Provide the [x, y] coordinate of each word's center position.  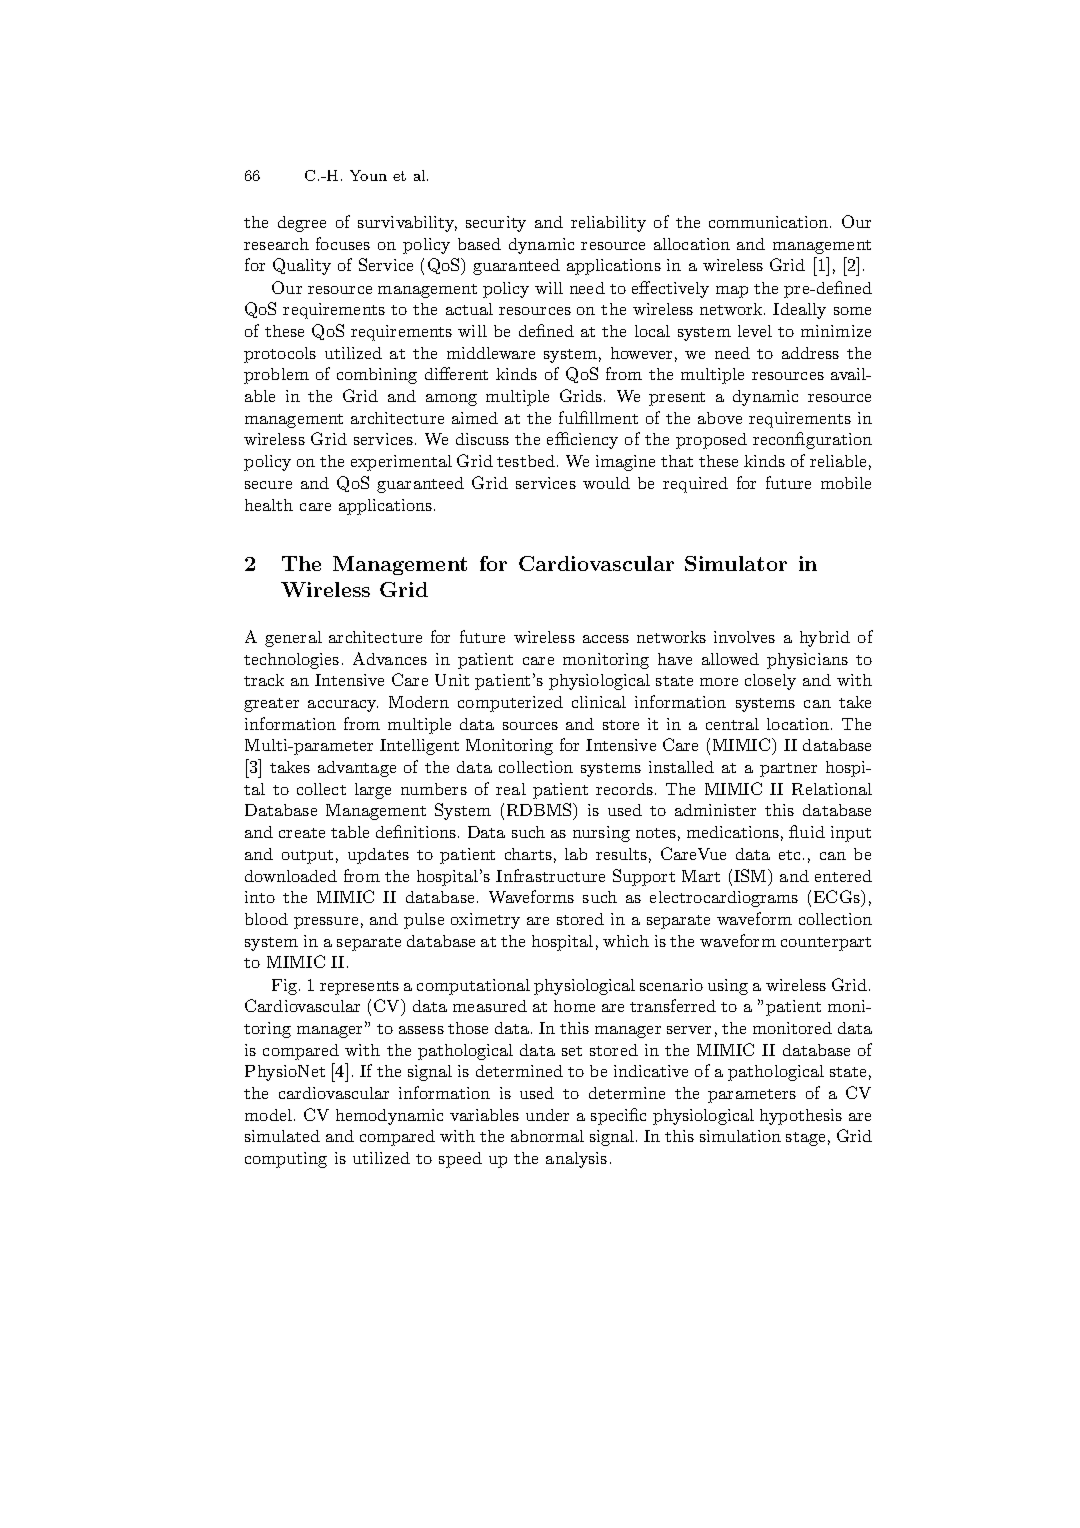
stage [805, 1139]
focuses [343, 243]
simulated [282, 1136]
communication [770, 222]
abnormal [547, 1136]
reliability [608, 224]
